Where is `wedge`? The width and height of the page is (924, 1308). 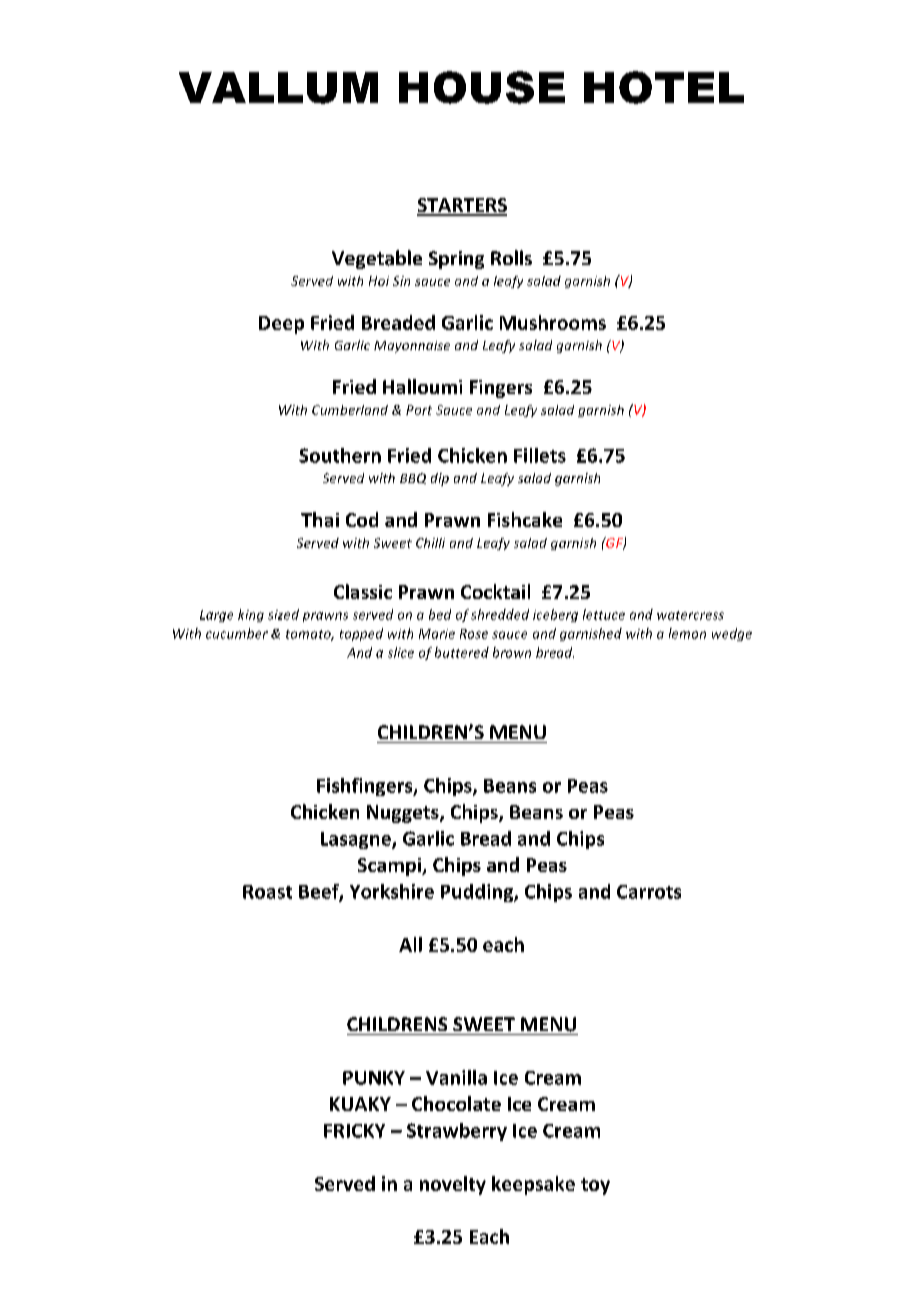 wedge is located at coordinates (732, 634).
